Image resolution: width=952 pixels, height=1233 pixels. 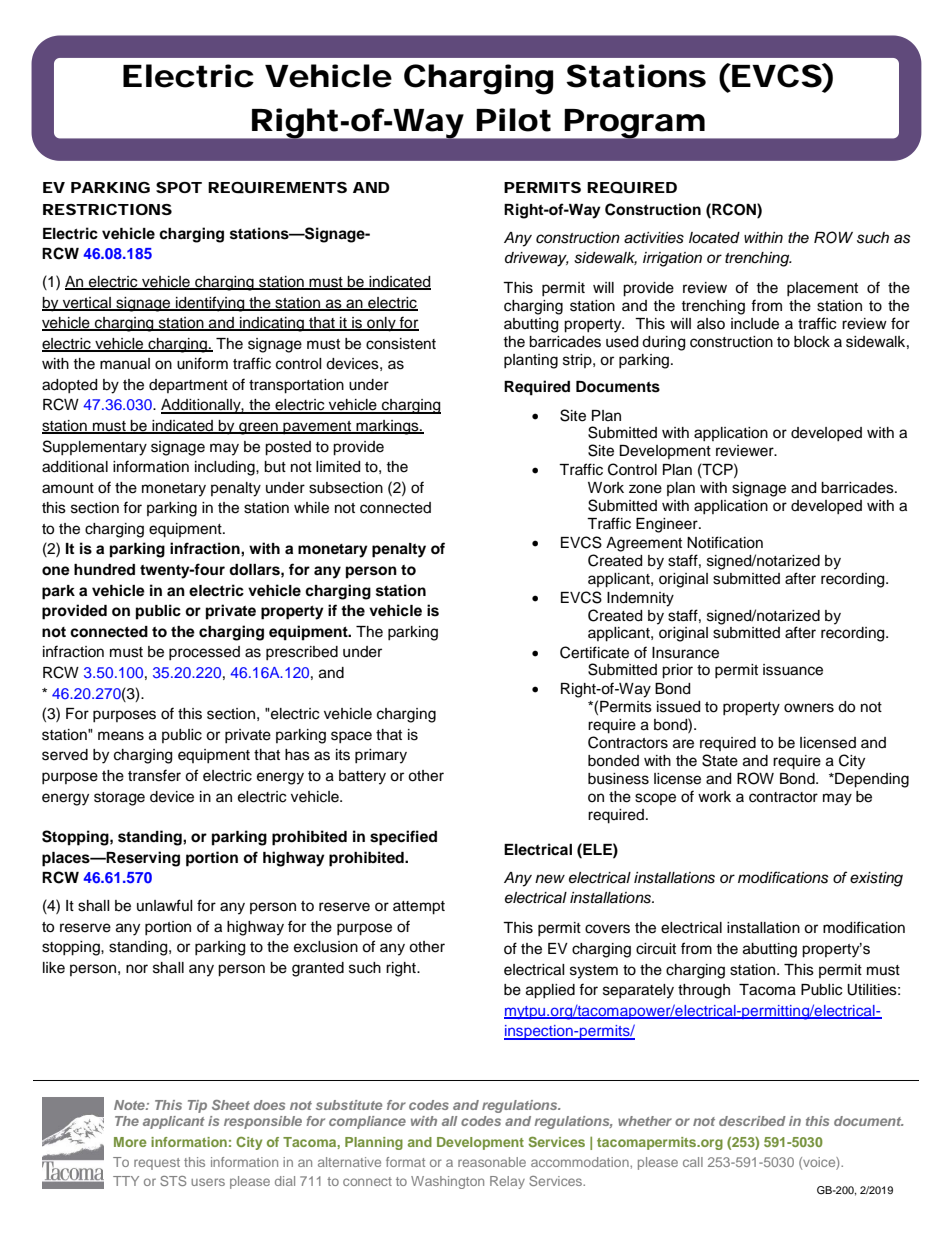 I want to click on existing, so click(x=876, y=879).
